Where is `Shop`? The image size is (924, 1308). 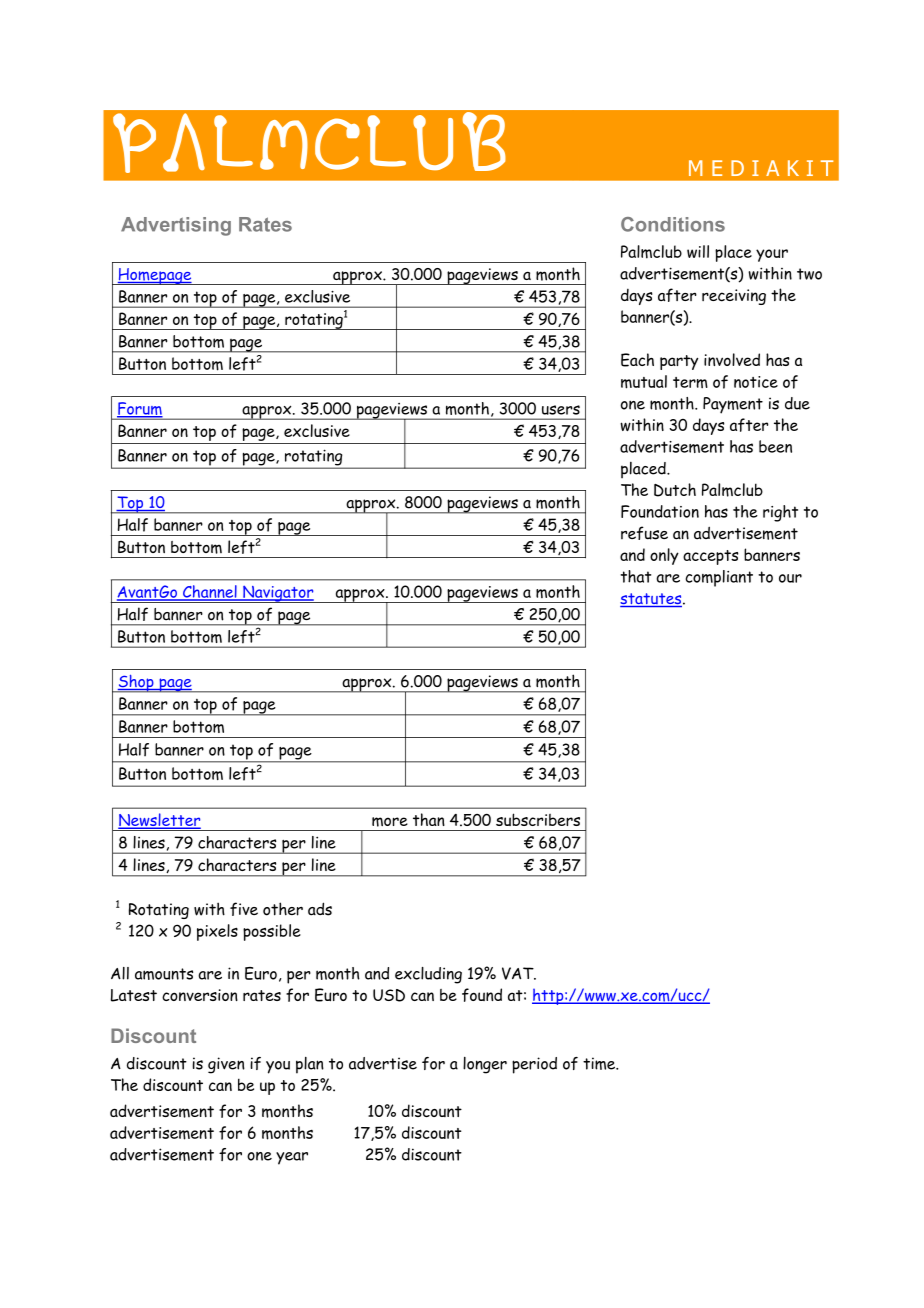
Shop is located at coordinates (136, 684).
